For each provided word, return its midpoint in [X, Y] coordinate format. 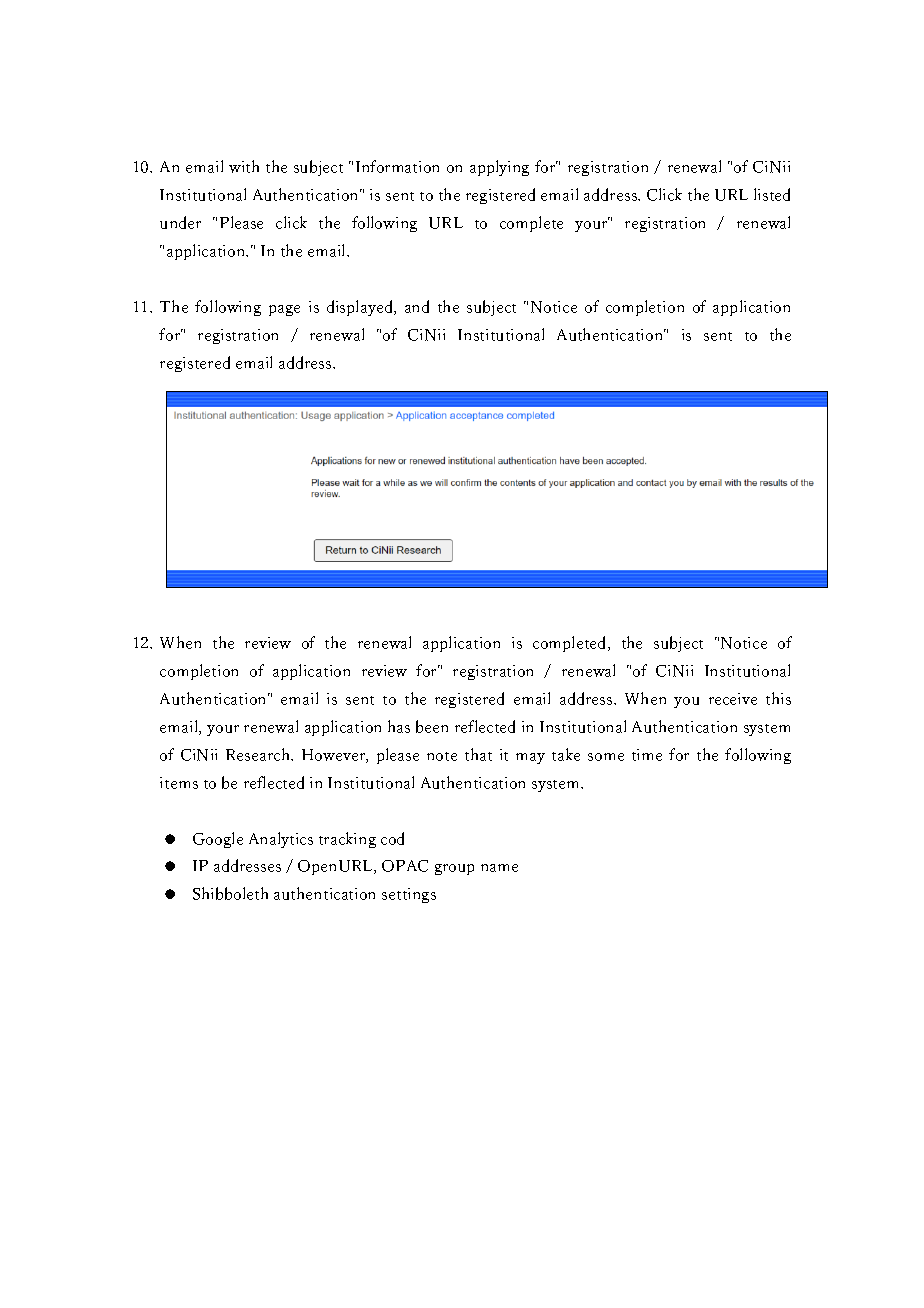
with [244, 166]
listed [772, 194]
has [399, 726]
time [647, 755]
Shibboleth [230, 893]
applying [499, 168]
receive [733, 699]
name [499, 868]
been [432, 726]
